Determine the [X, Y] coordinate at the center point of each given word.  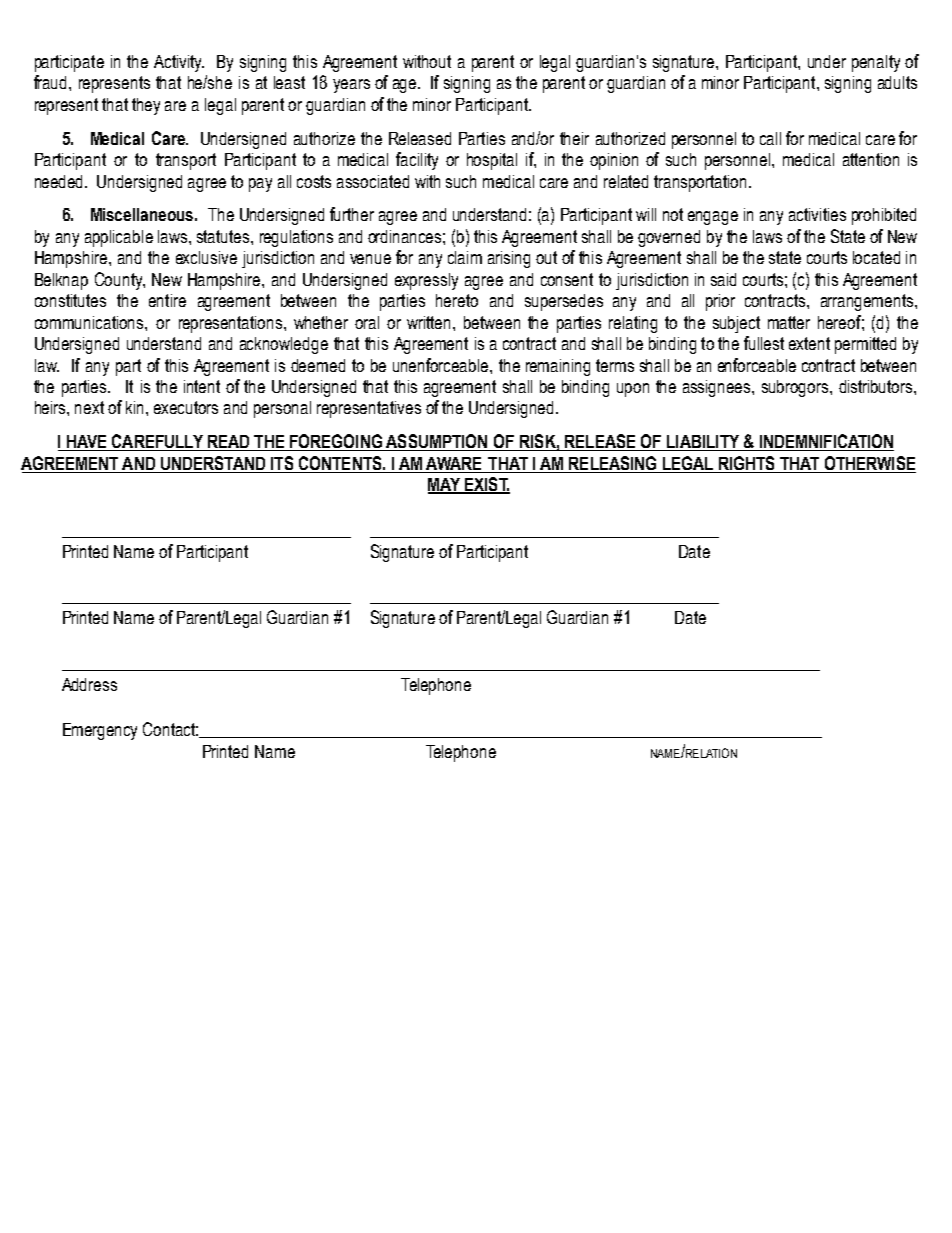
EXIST [486, 485]
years [351, 86]
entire [167, 300]
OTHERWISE [870, 463]
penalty [876, 63]
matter [789, 322]
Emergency [100, 731]
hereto [457, 300]
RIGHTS [746, 463]
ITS [282, 463]
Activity [179, 63]
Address [89, 684]
